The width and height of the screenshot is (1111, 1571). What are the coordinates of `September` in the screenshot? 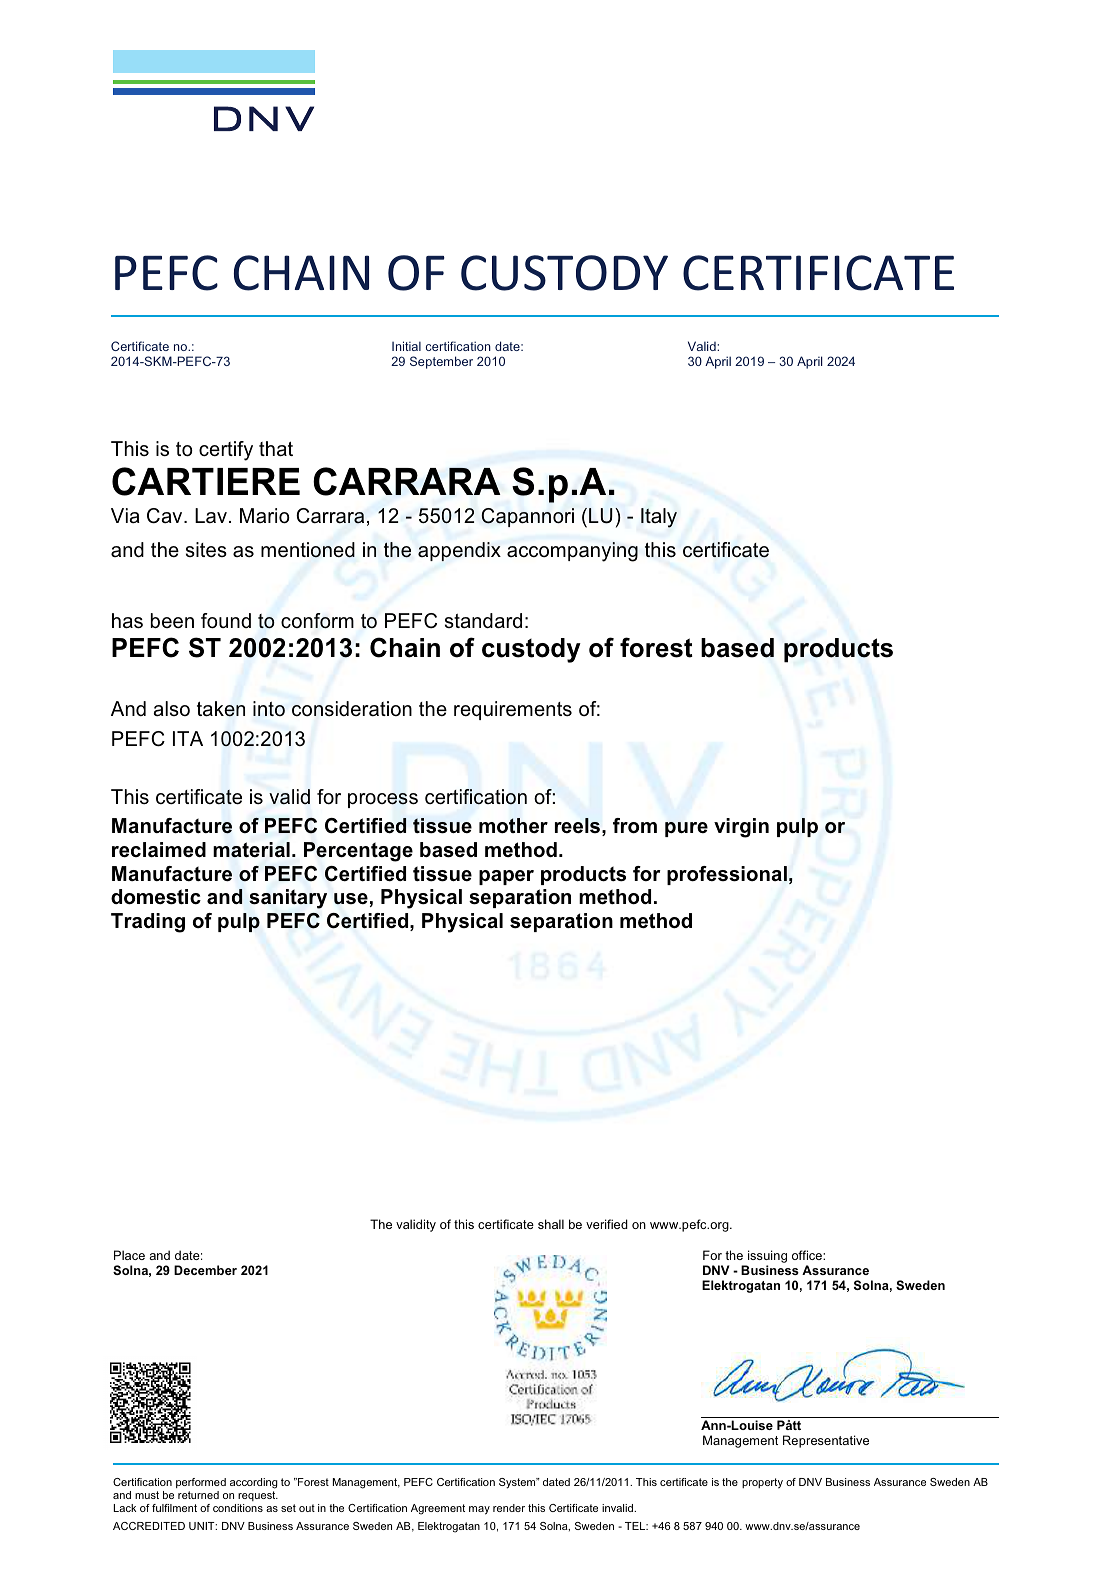 It's located at (441, 362).
